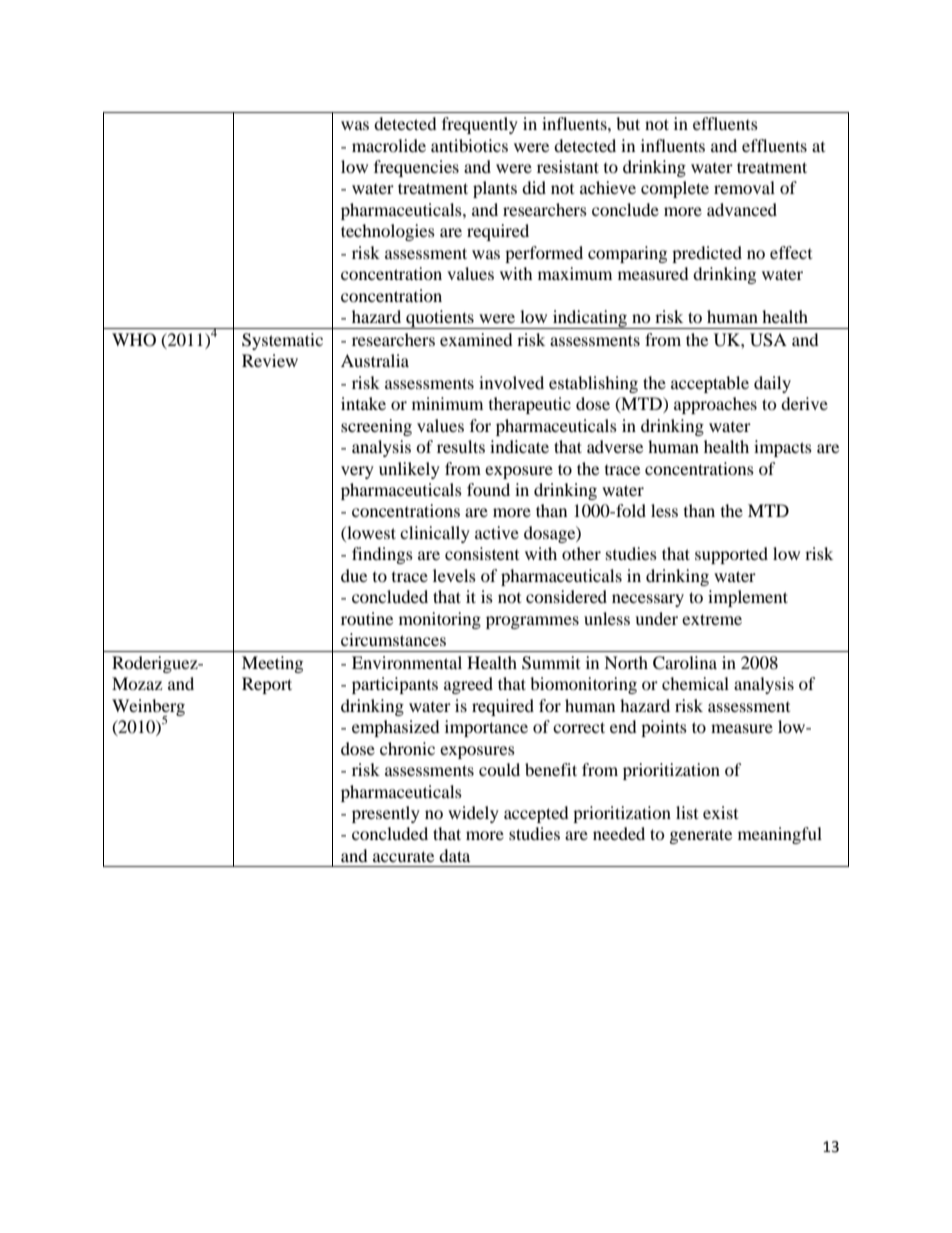  Describe the element at coordinates (272, 664) in the document. I see `Meeting` at that location.
